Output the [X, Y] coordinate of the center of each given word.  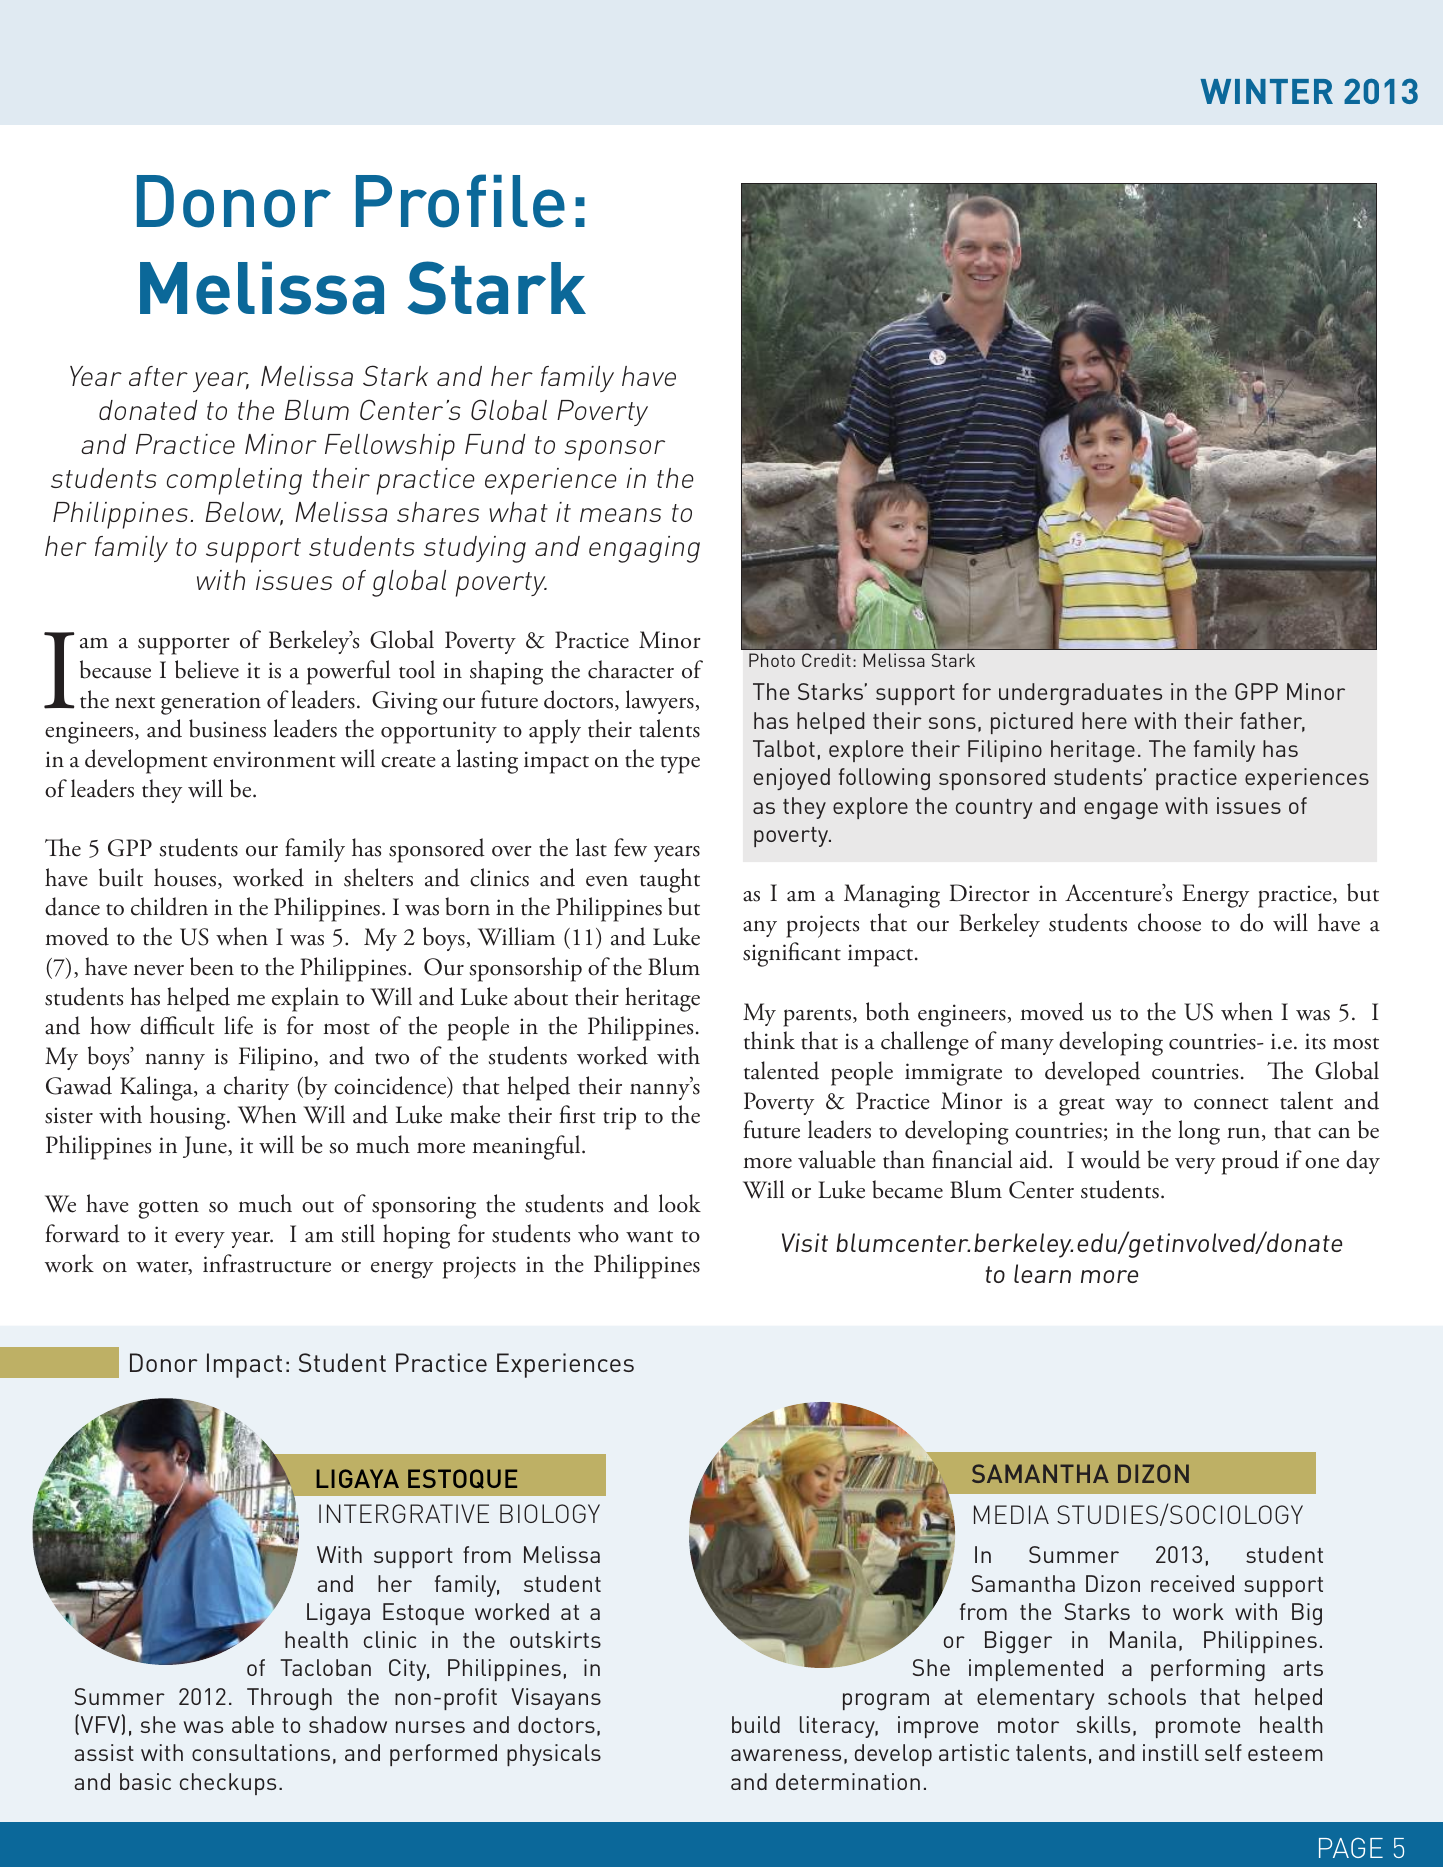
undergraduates [1080, 694]
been [212, 966]
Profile [460, 201]
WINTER [1266, 91]
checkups [228, 1784]
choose [1169, 922]
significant [792, 954]
